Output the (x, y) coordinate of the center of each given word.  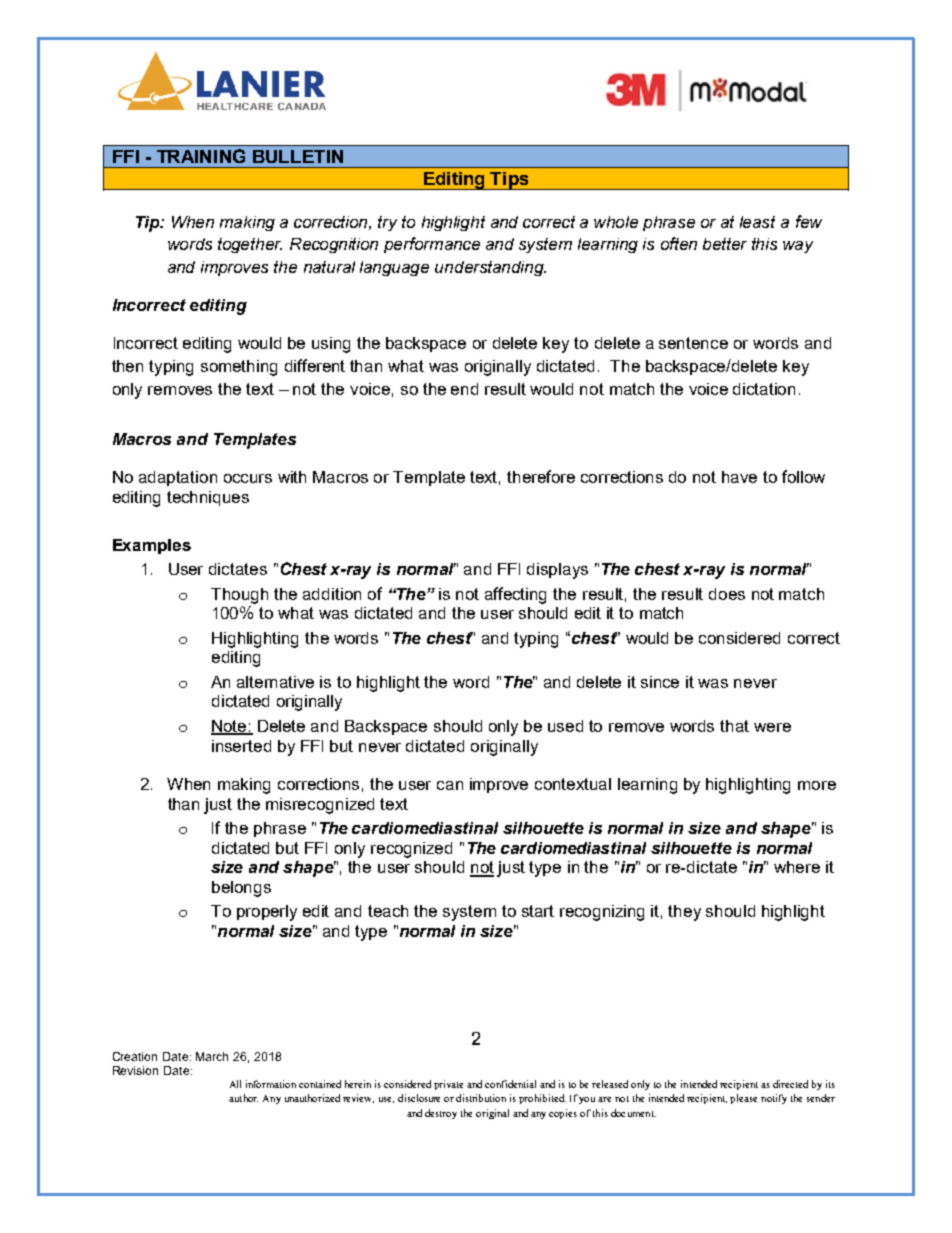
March (212, 1056)
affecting (515, 595)
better (725, 244)
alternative (275, 682)
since (660, 682)
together (250, 245)
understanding (490, 268)
